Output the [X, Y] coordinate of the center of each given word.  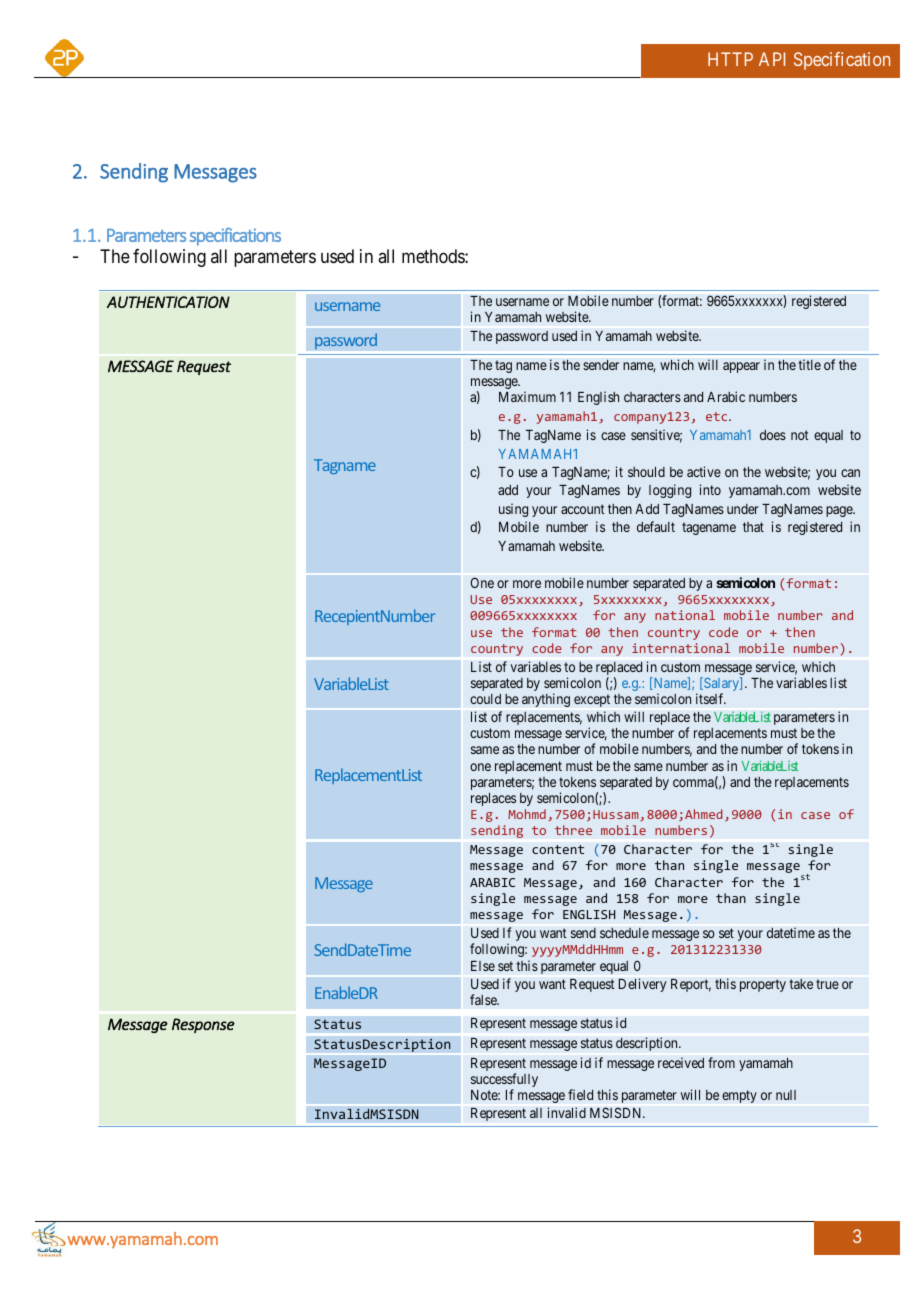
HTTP [730, 59]
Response [203, 1025]
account [582, 509]
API [772, 59]
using [513, 510]
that [753, 527]
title [809, 364]
